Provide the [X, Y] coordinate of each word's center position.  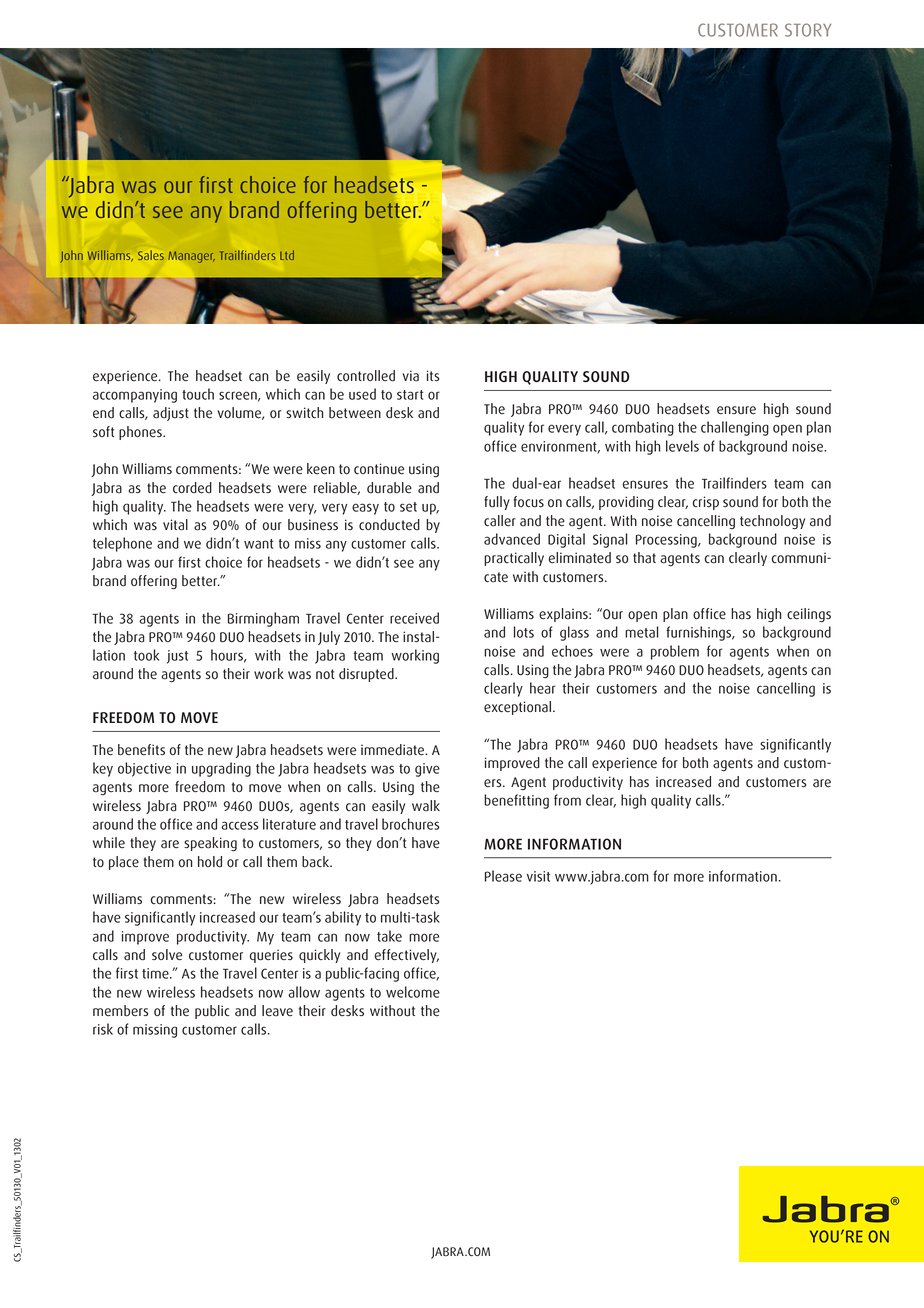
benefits [141, 750]
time [156, 973]
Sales [151, 255]
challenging [735, 428]
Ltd [287, 255]
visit [538, 876]
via [410, 376]
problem [675, 652]
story [808, 30]
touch [198, 394]
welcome [413, 992]
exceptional [517, 708]
